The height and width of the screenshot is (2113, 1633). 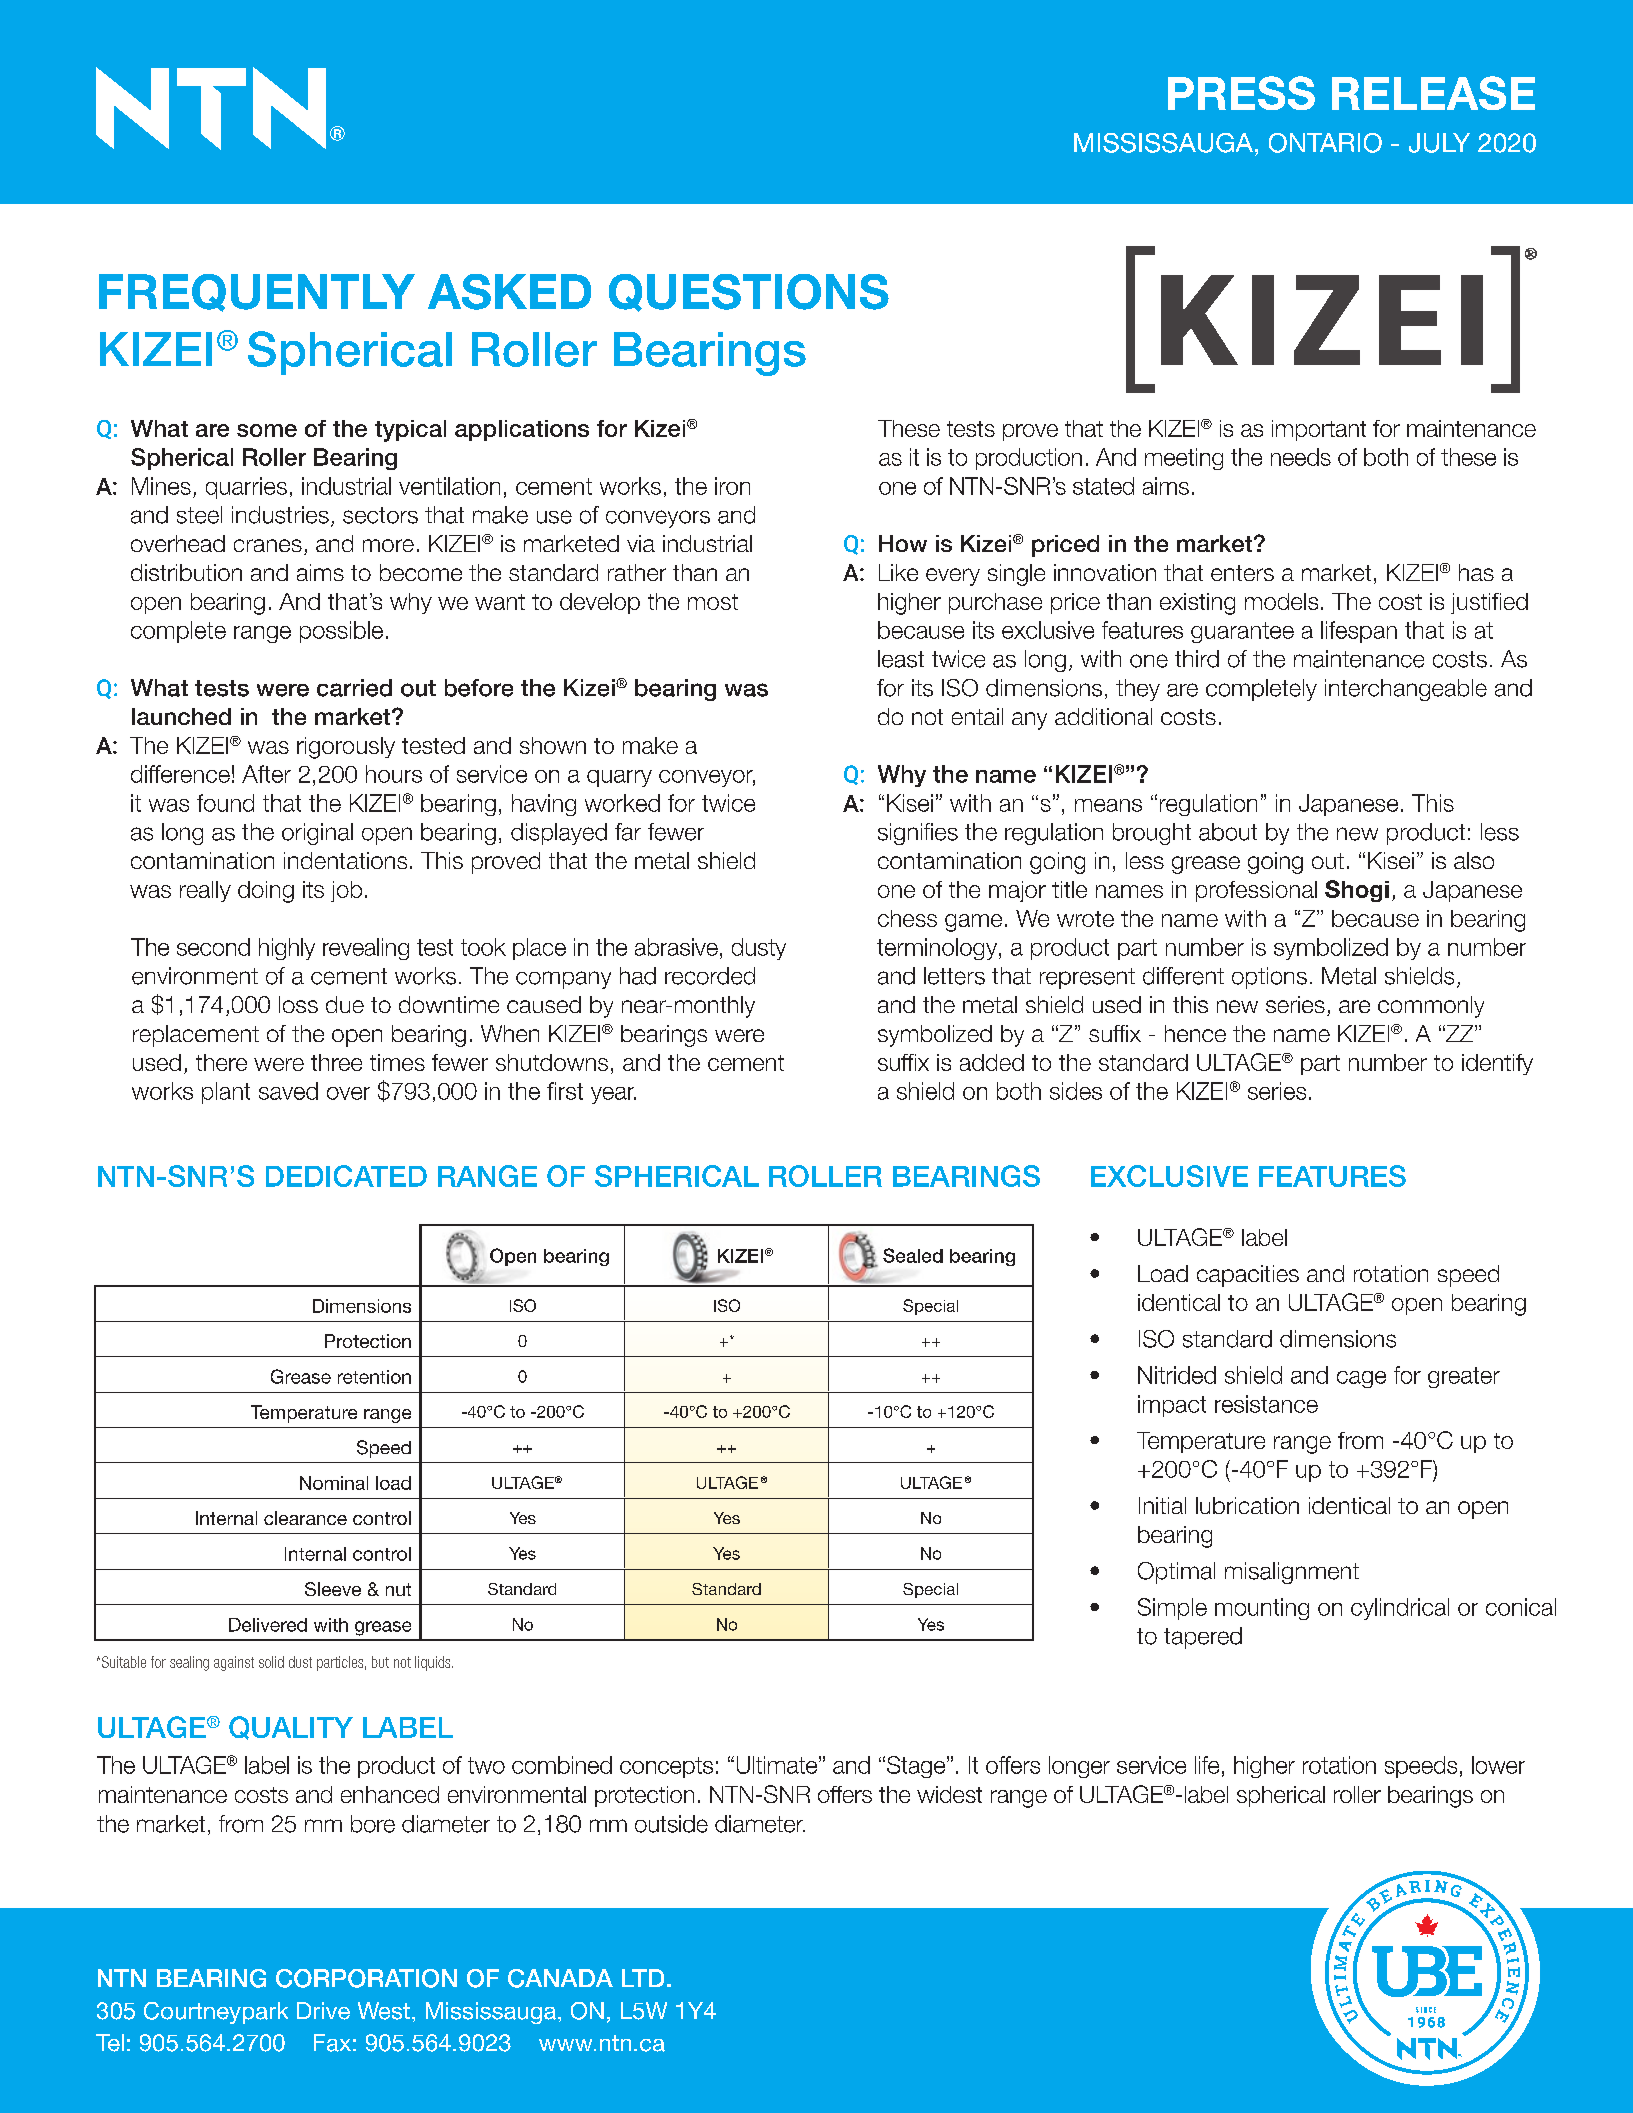 I want to click on signifies, so click(x=918, y=834).
